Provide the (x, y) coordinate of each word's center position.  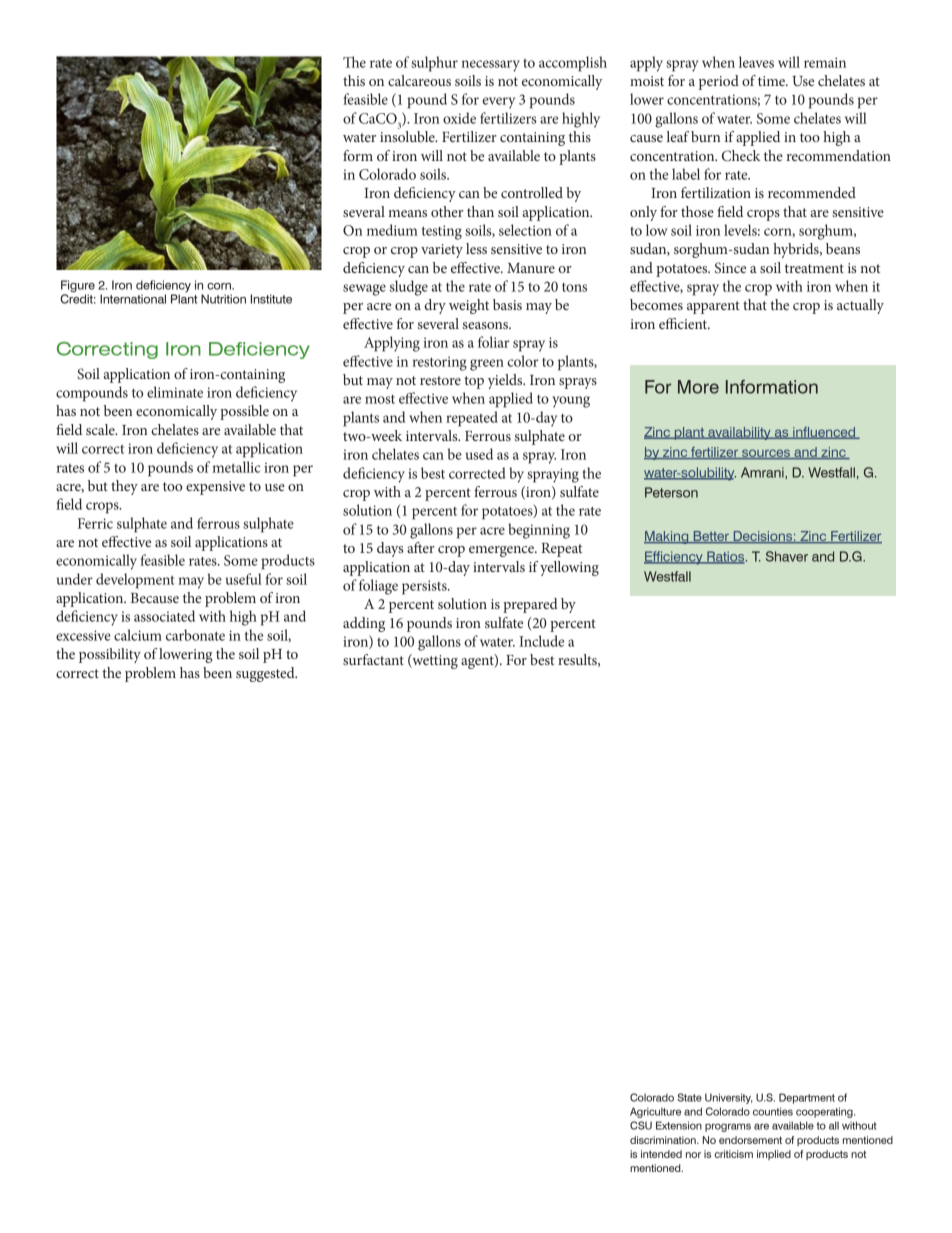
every (498, 103)
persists (425, 587)
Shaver (787, 556)
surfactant (373, 659)
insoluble (408, 136)
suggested (266, 674)
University (729, 1098)
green (487, 365)
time (772, 81)
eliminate (175, 392)
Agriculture (655, 1112)
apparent (713, 307)
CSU (641, 1125)
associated (164, 616)
